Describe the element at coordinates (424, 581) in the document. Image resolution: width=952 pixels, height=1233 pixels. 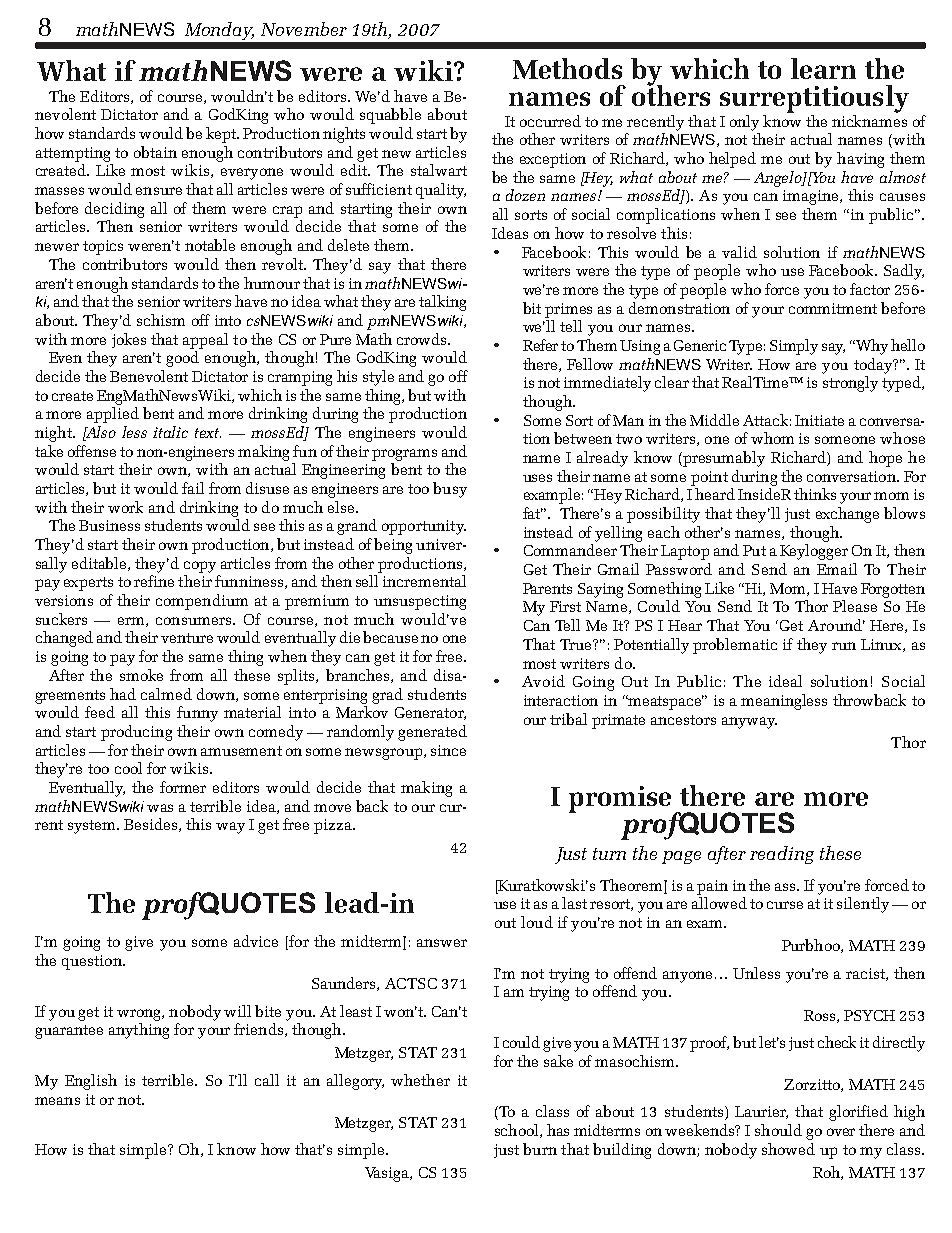
I see `incremental` at that location.
